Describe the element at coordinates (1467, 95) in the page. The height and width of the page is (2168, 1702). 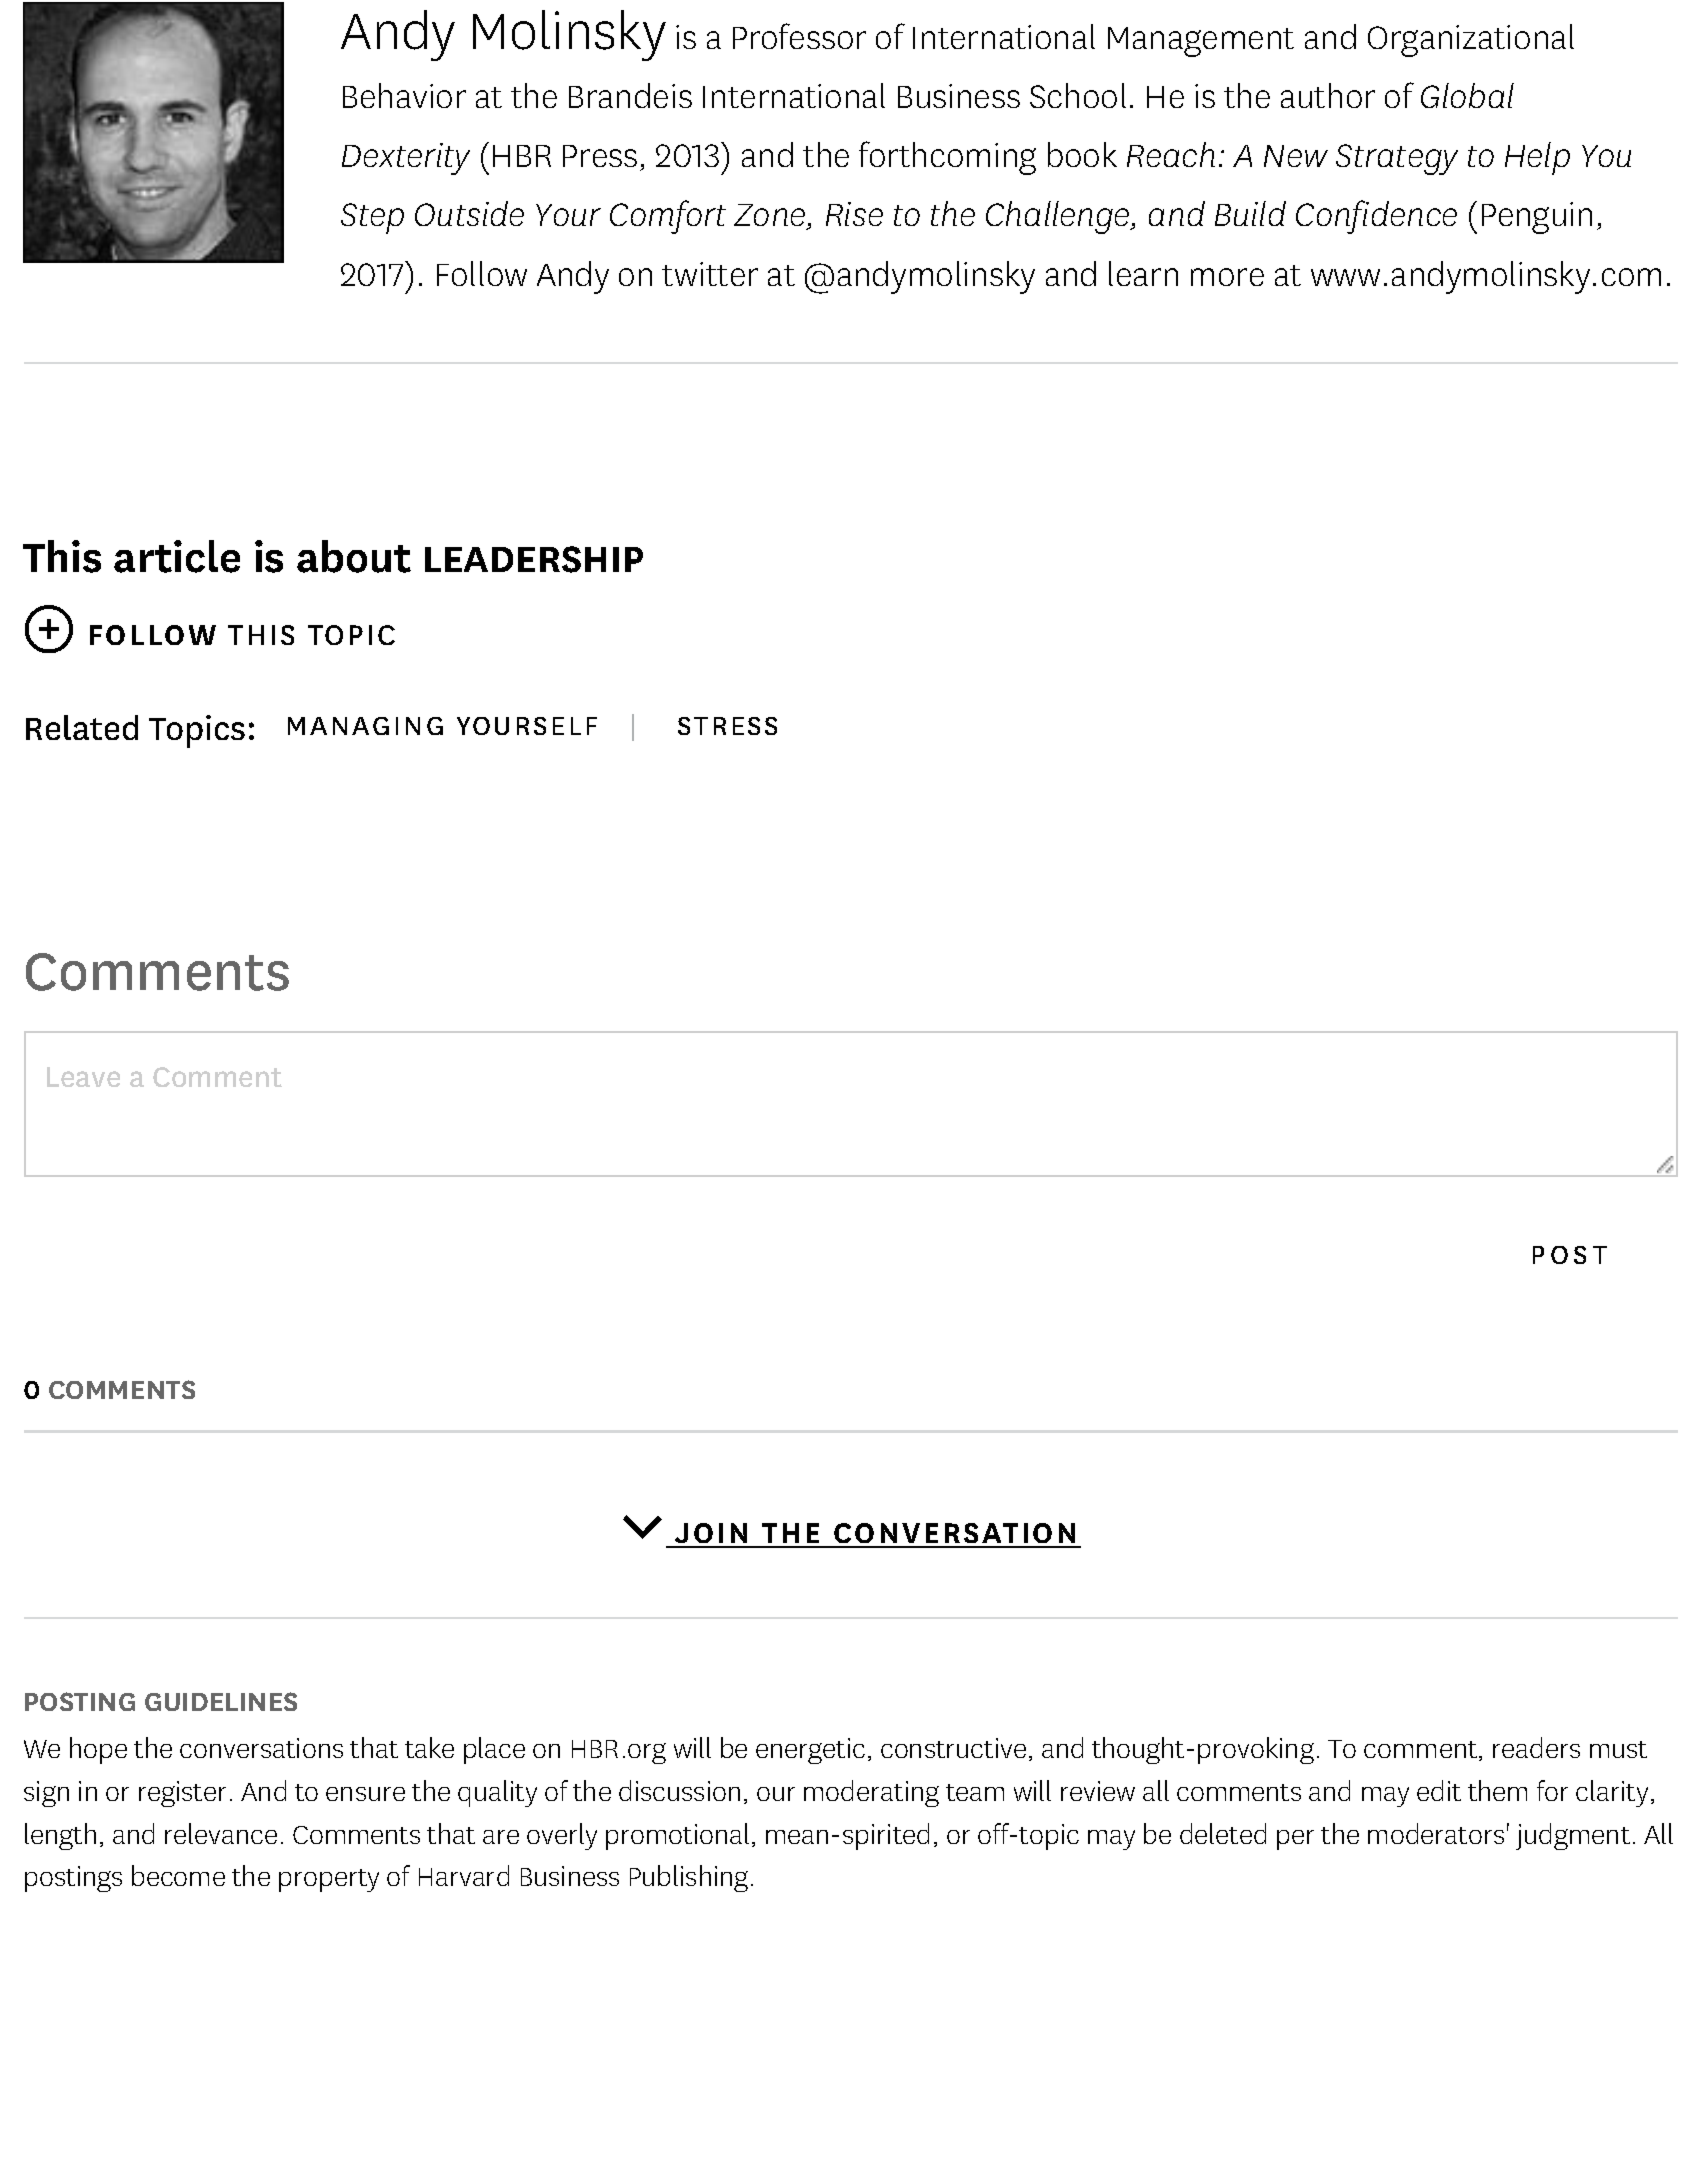
I see `Global` at that location.
